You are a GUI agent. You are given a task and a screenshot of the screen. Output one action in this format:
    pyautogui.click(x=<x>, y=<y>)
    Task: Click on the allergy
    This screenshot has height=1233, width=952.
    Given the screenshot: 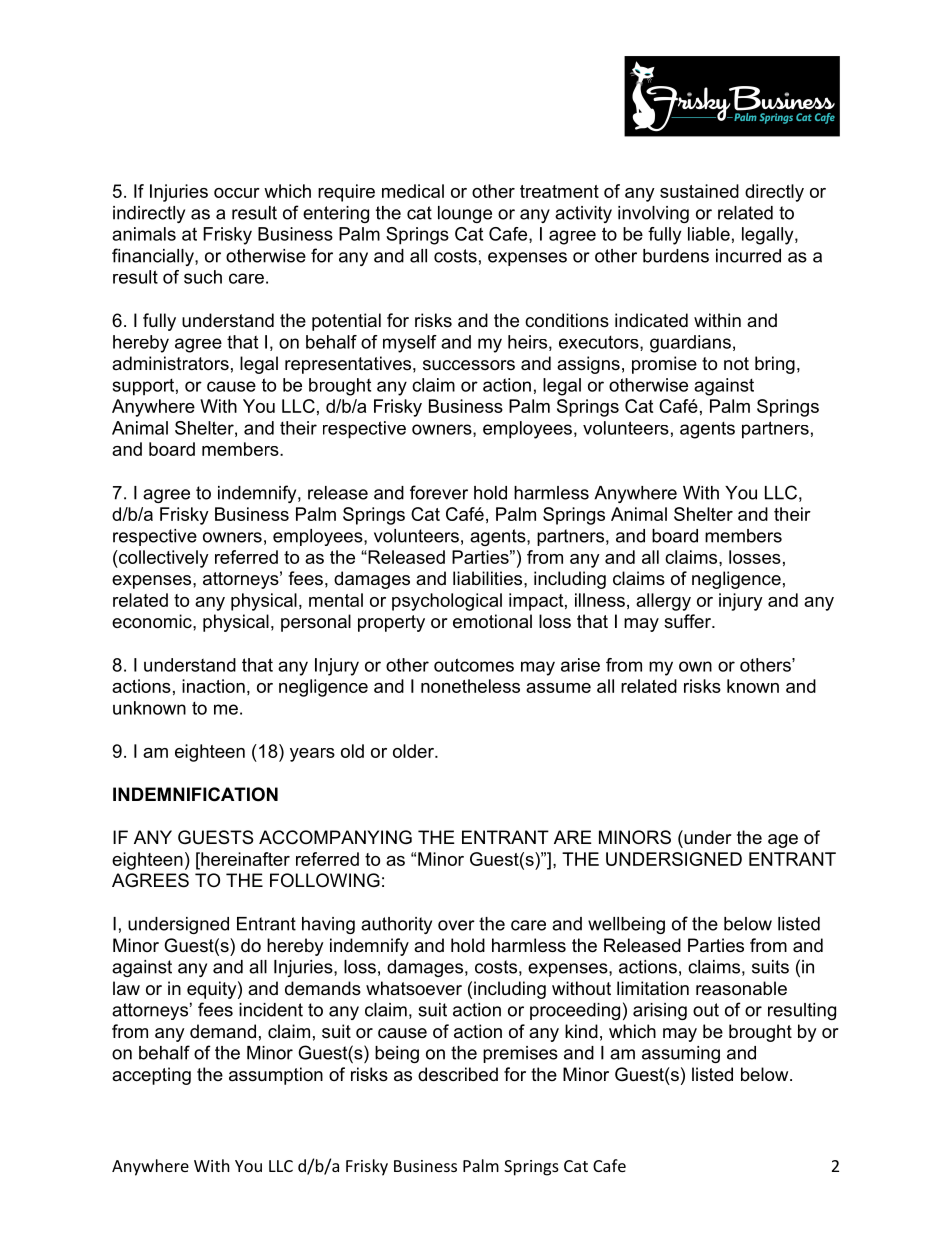 What is the action you would take?
    pyautogui.click(x=663, y=602)
